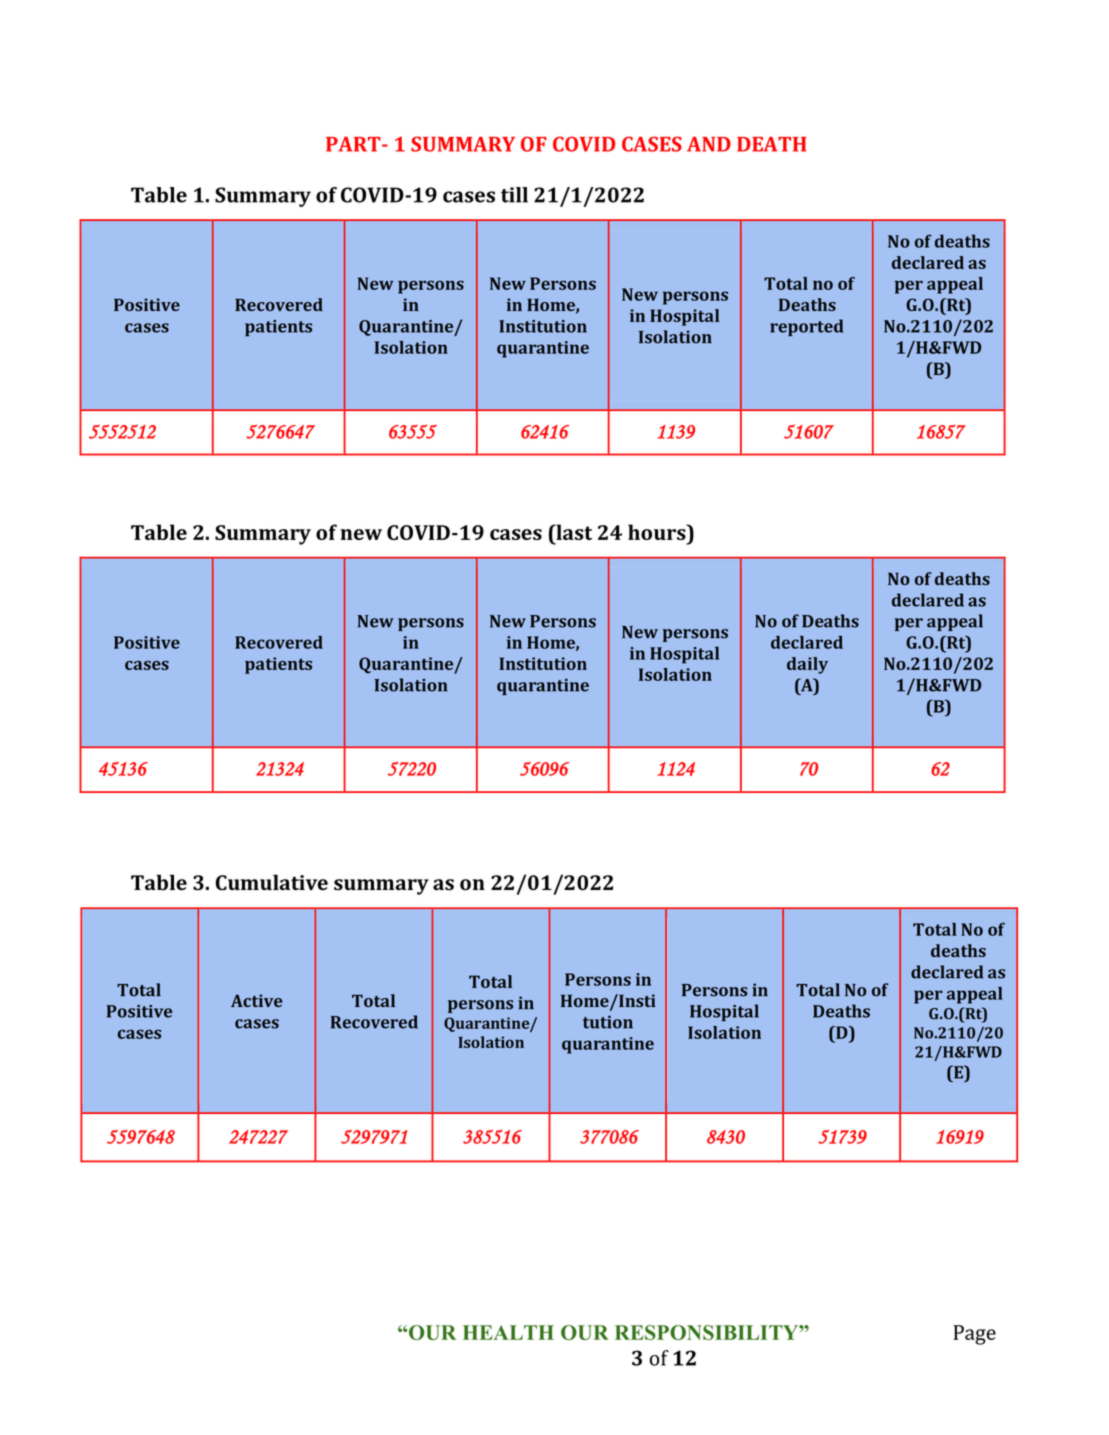  Describe the element at coordinates (807, 665) in the screenshot. I see `daily` at that location.
